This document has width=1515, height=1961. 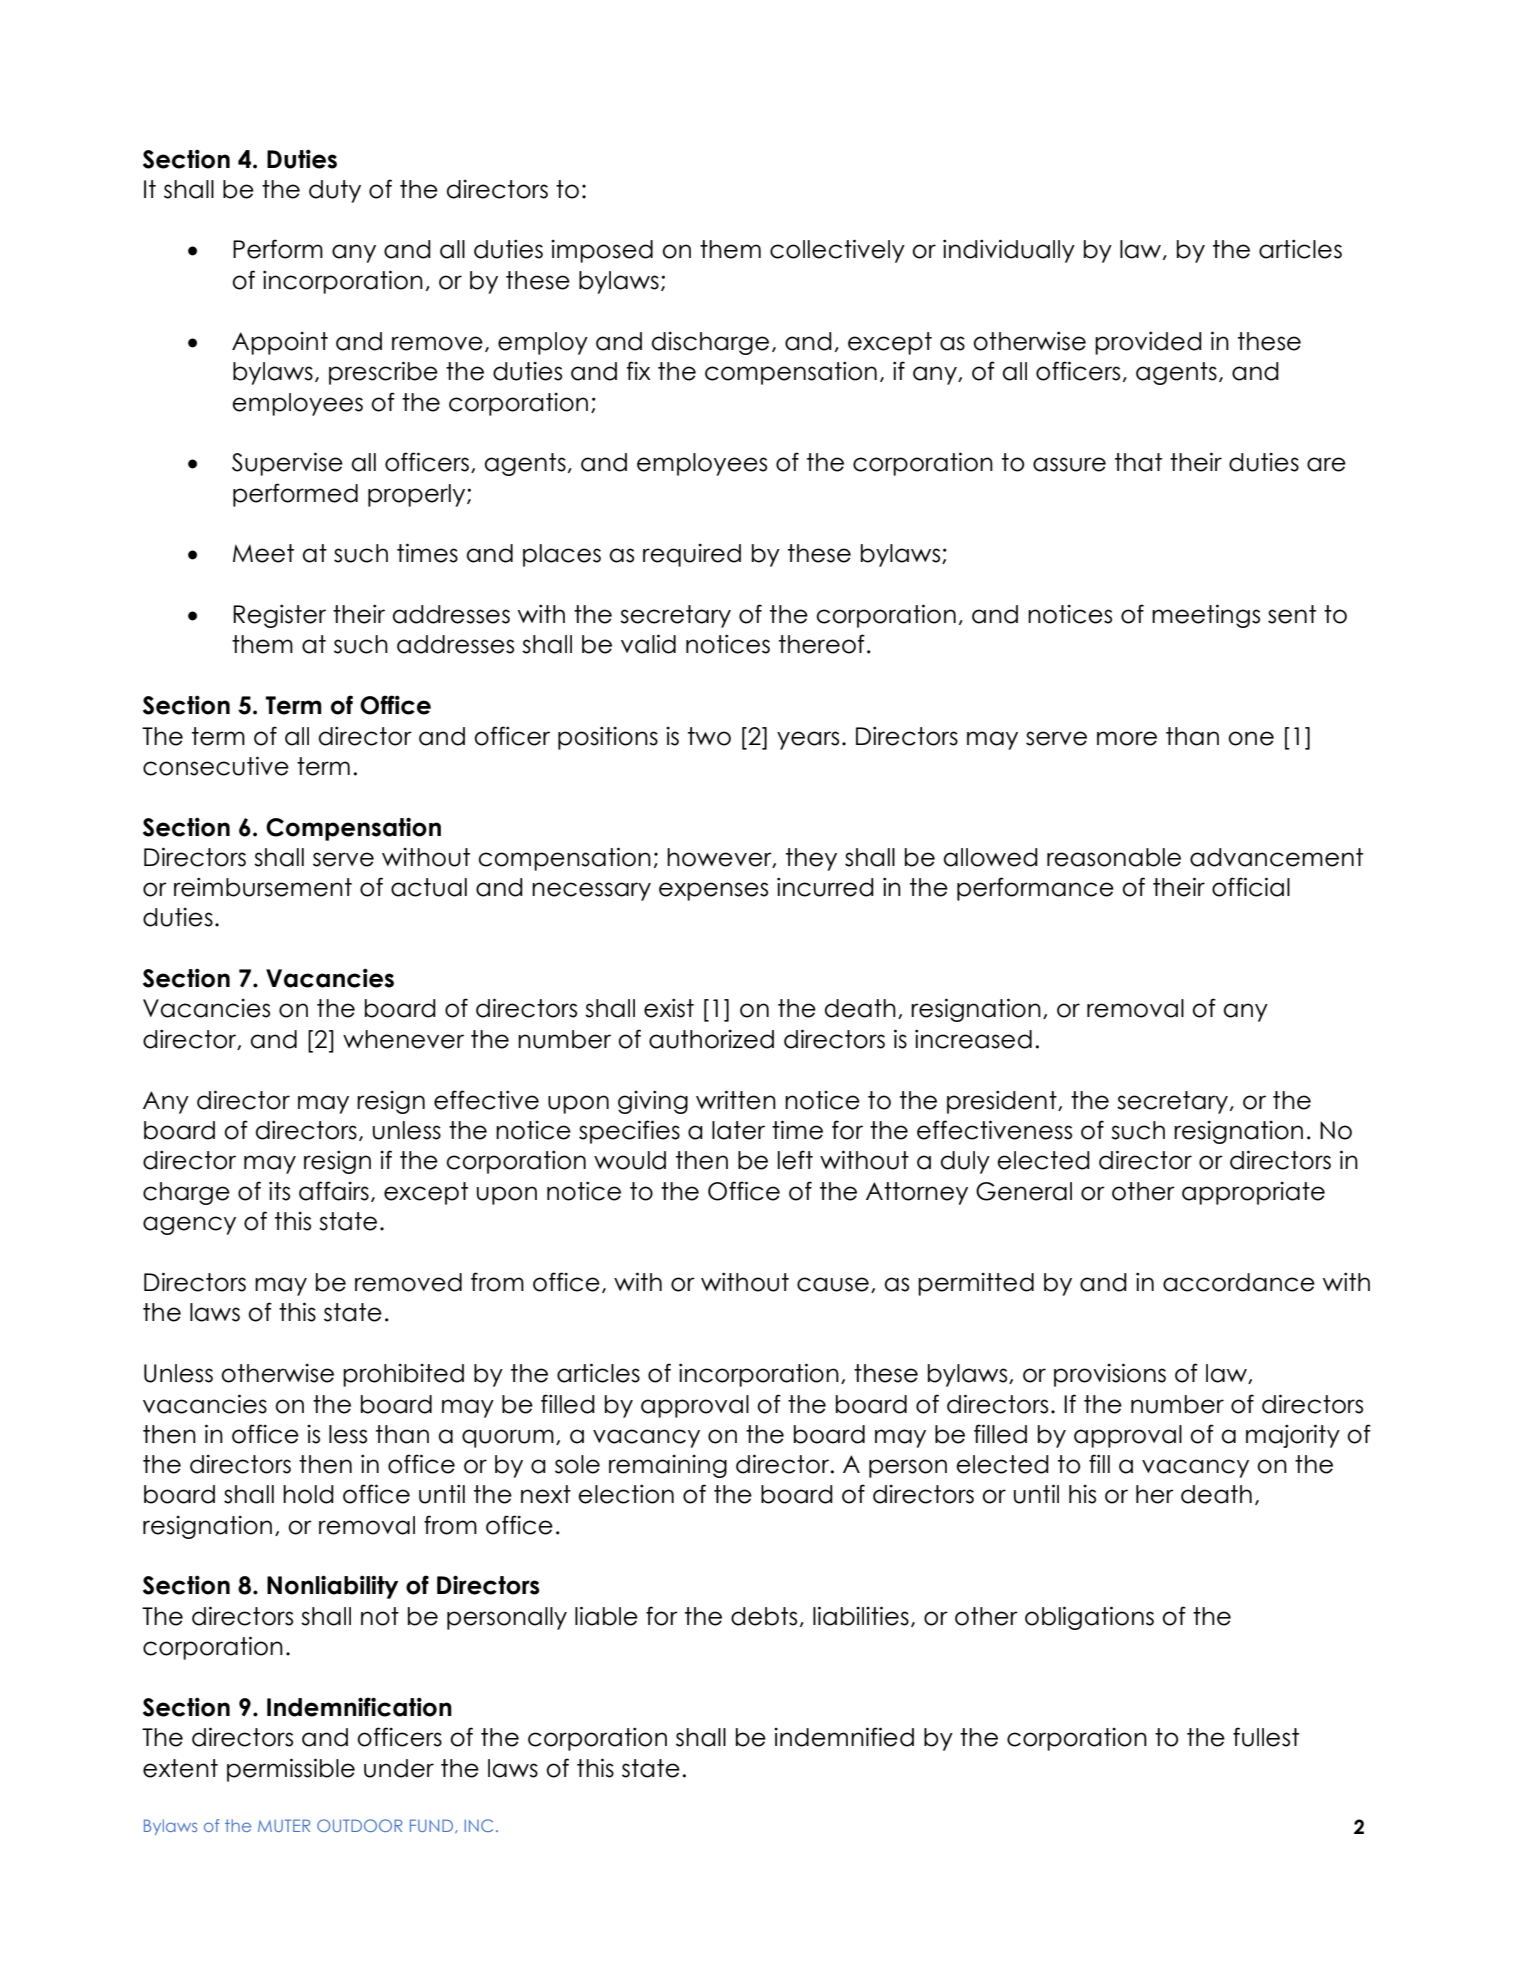 What do you see at coordinates (291, 1770) in the document?
I see `permissible` at bounding box center [291, 1770].
